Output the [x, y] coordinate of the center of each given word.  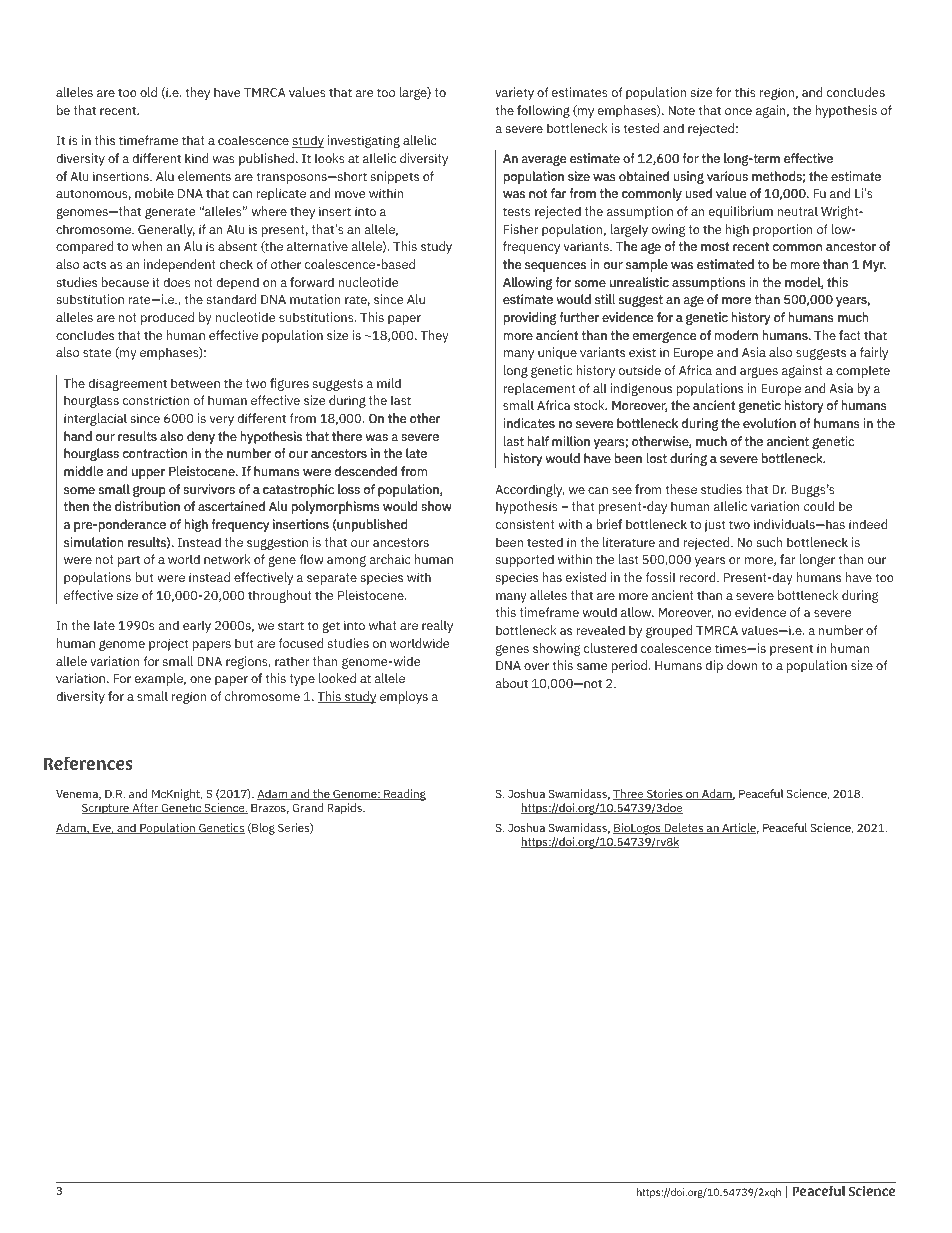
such [769, 542]
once [738, 111]
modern [736, 335]
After [145, 808]
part [129, 561]
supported [525, 560]
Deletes [684, 828]
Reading [404, 795]
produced [167, 318]
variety [514, 93]
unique [557, 353]
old [148, 92]
